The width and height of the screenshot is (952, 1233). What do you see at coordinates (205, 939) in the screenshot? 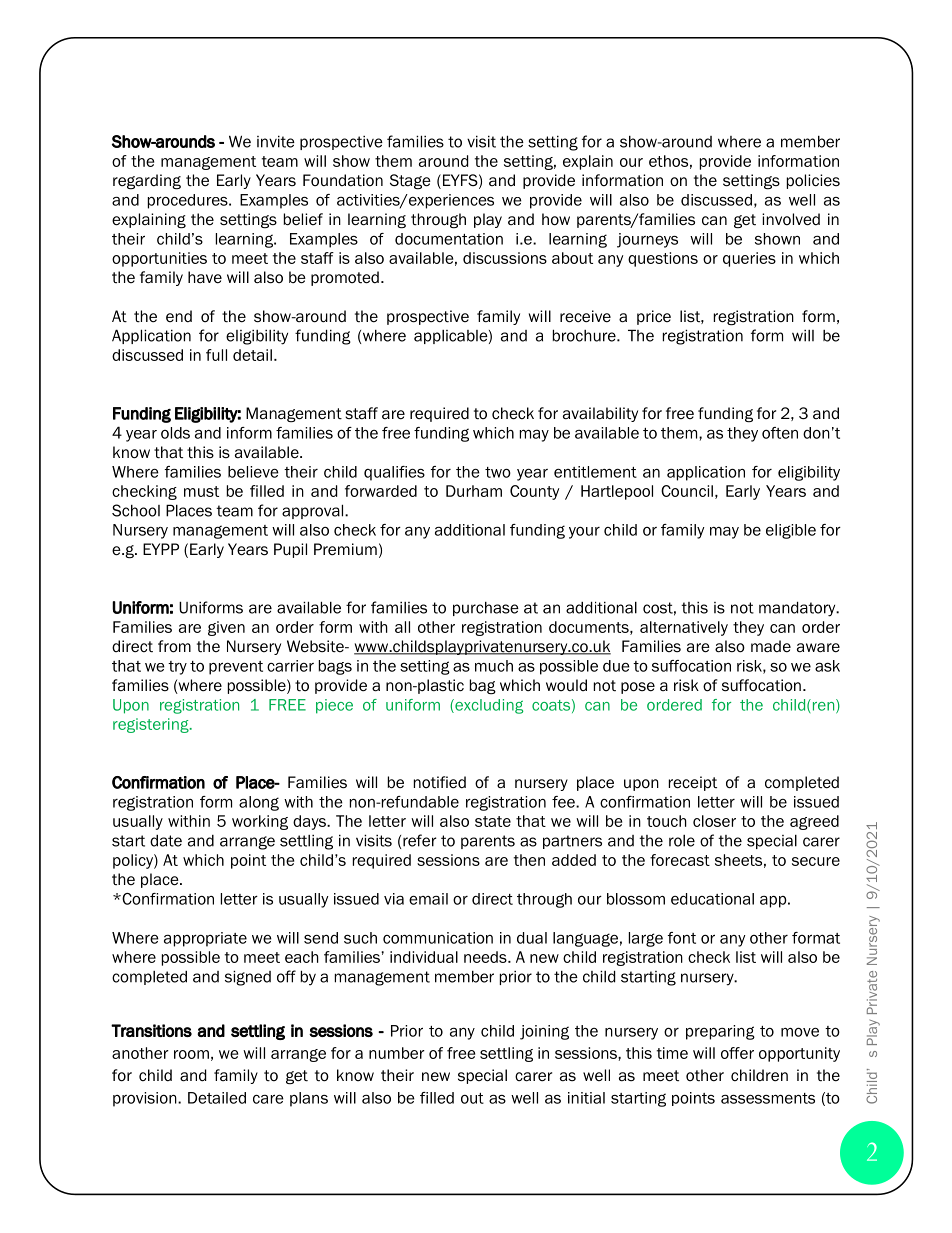
I see `appropriate` at bounding box center [205, 939].
